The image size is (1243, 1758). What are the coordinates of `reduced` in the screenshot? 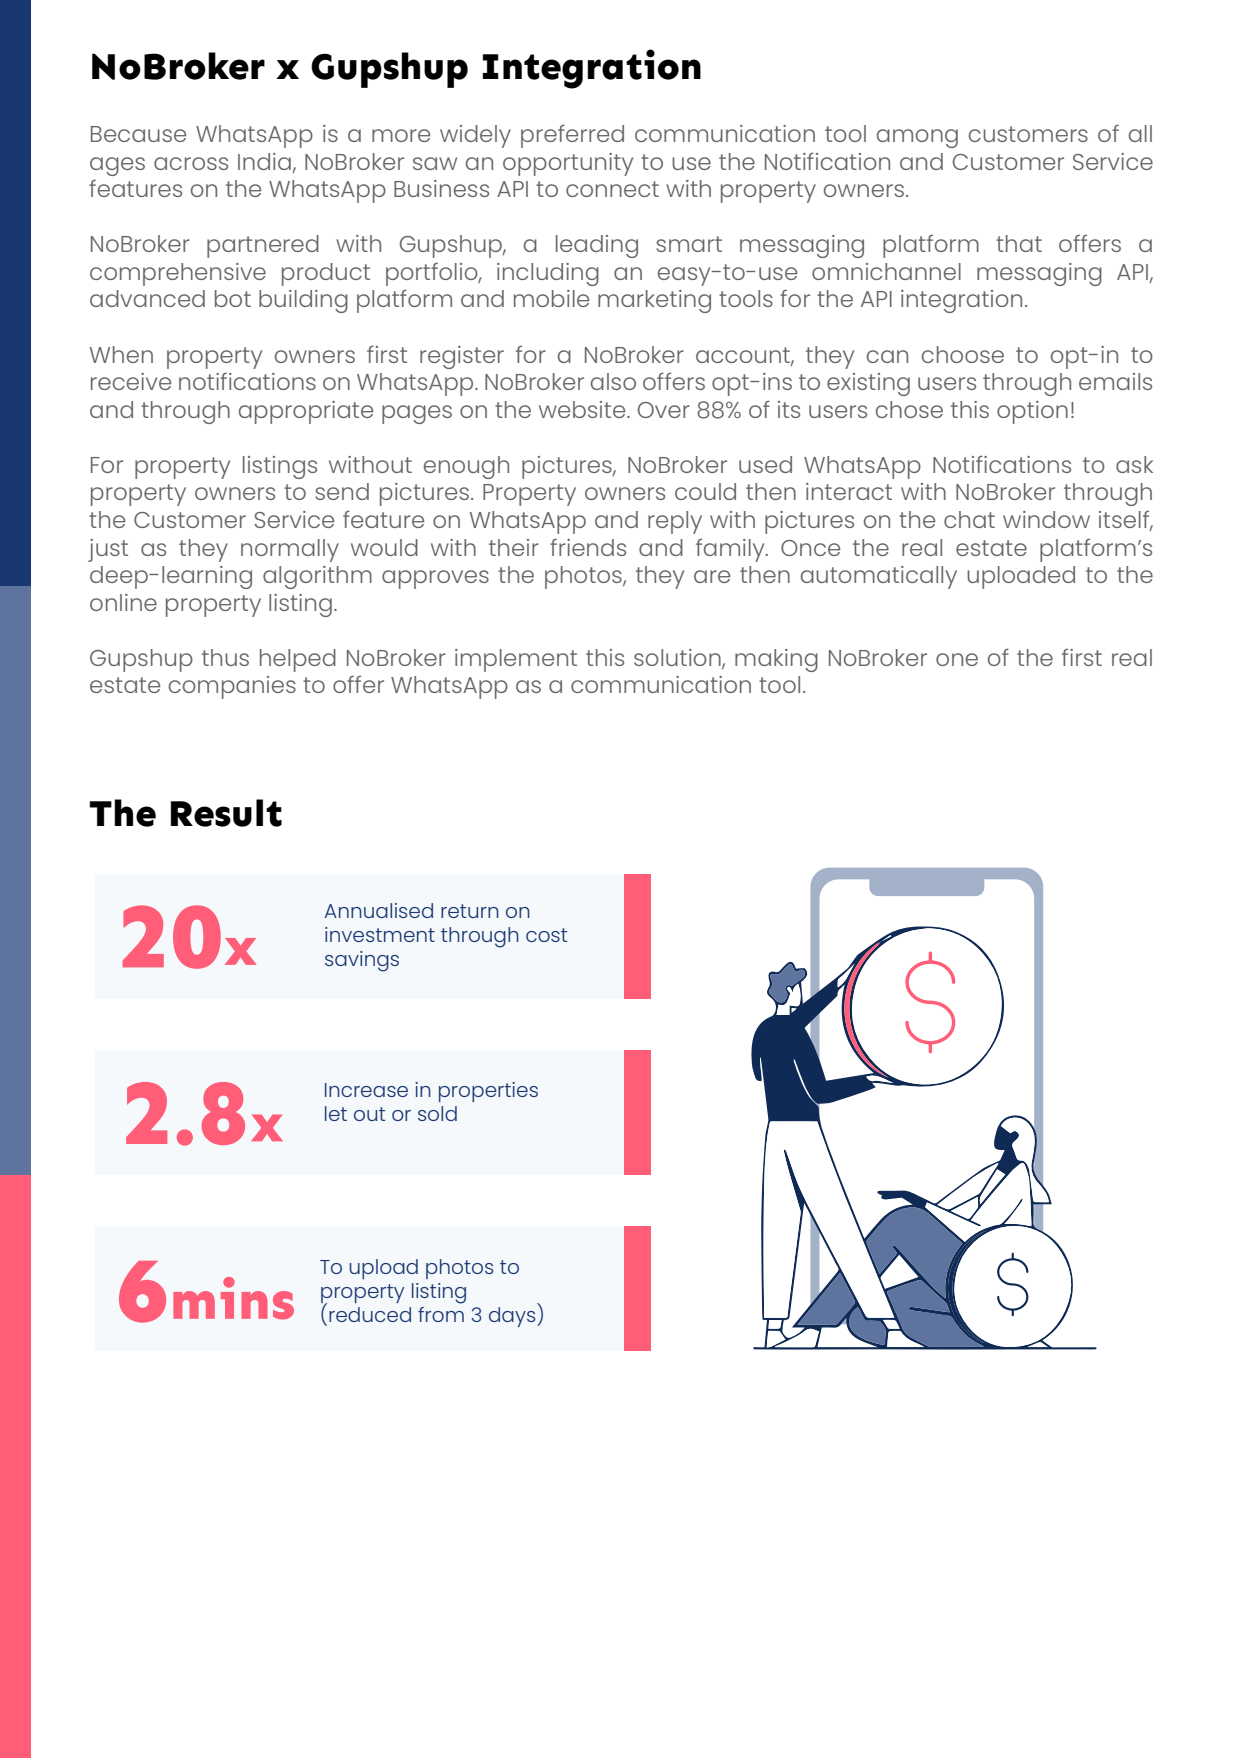 It's located at (370, 1314).
